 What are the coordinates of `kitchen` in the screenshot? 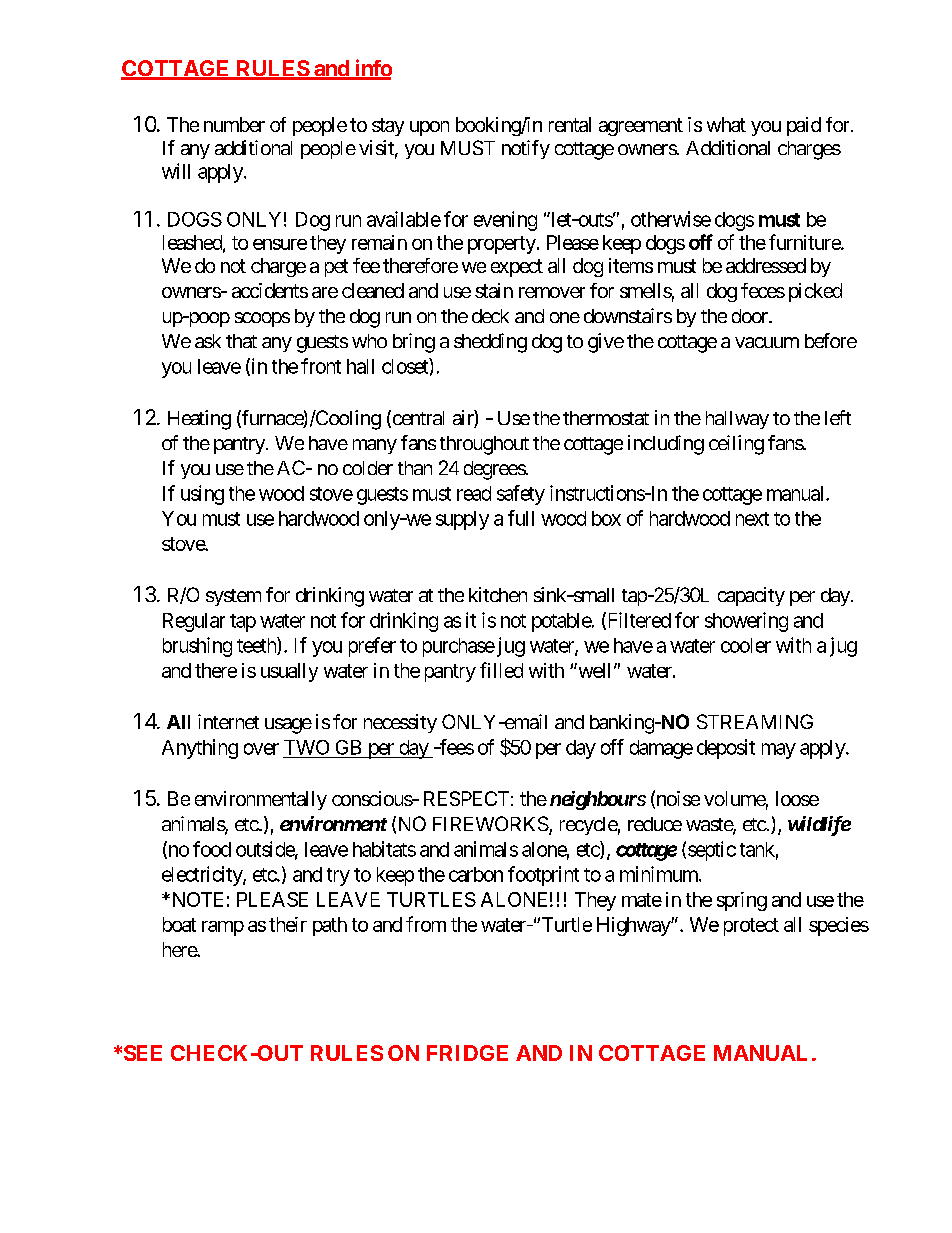 It's located at (498, 594).
